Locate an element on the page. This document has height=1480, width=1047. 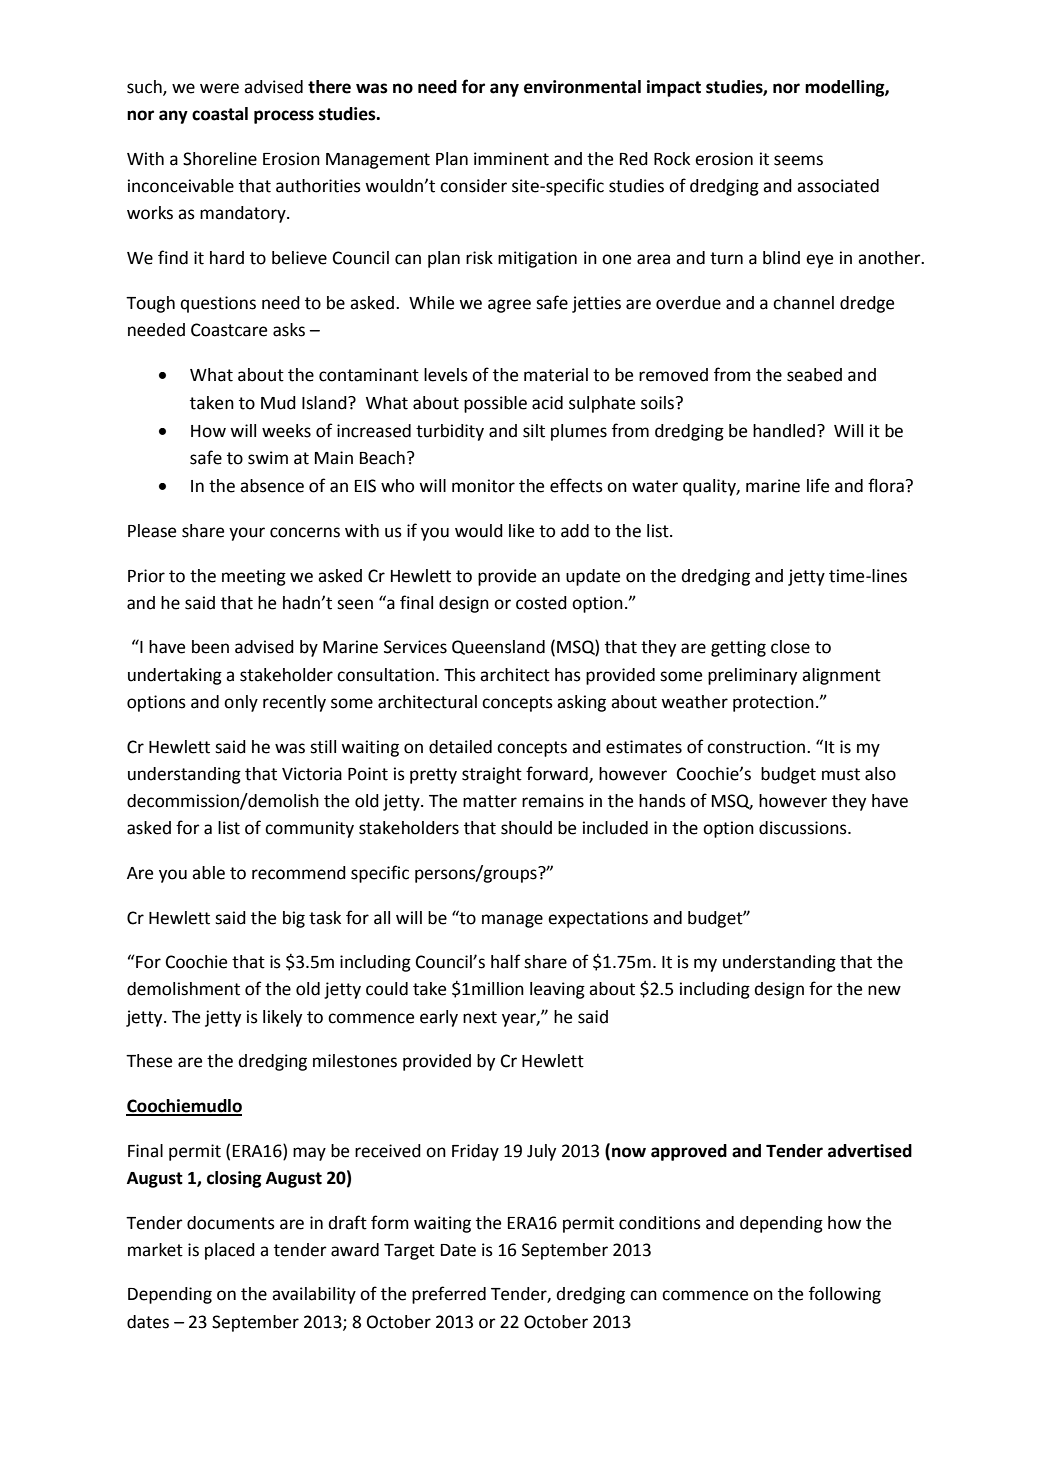
placed is located at coordinates (230, 1251).
